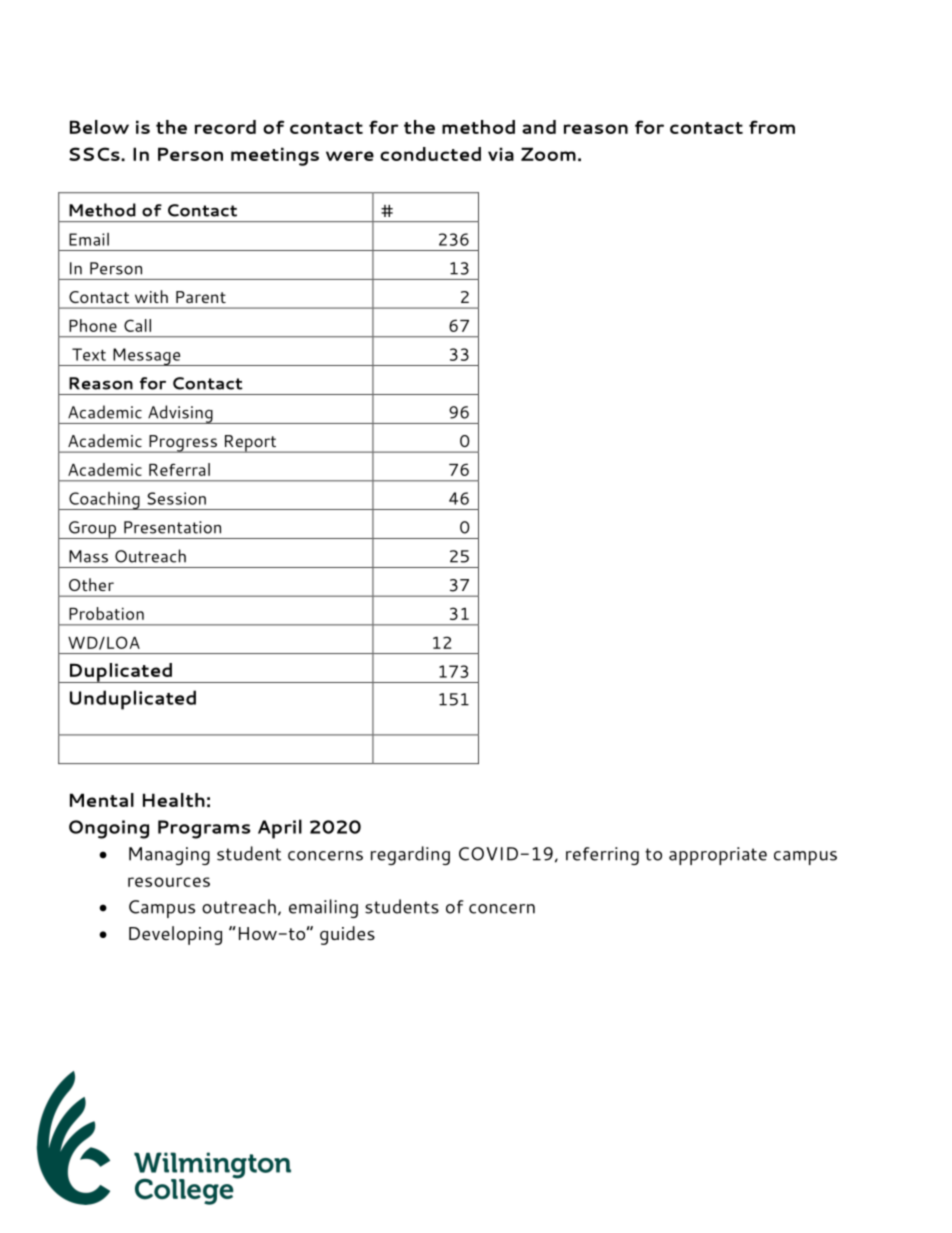 The height and width of the document is (1233, 952). What do you see at coordinates (280, 829) in the document?
I see `April` at bounding box center [280, 829].
